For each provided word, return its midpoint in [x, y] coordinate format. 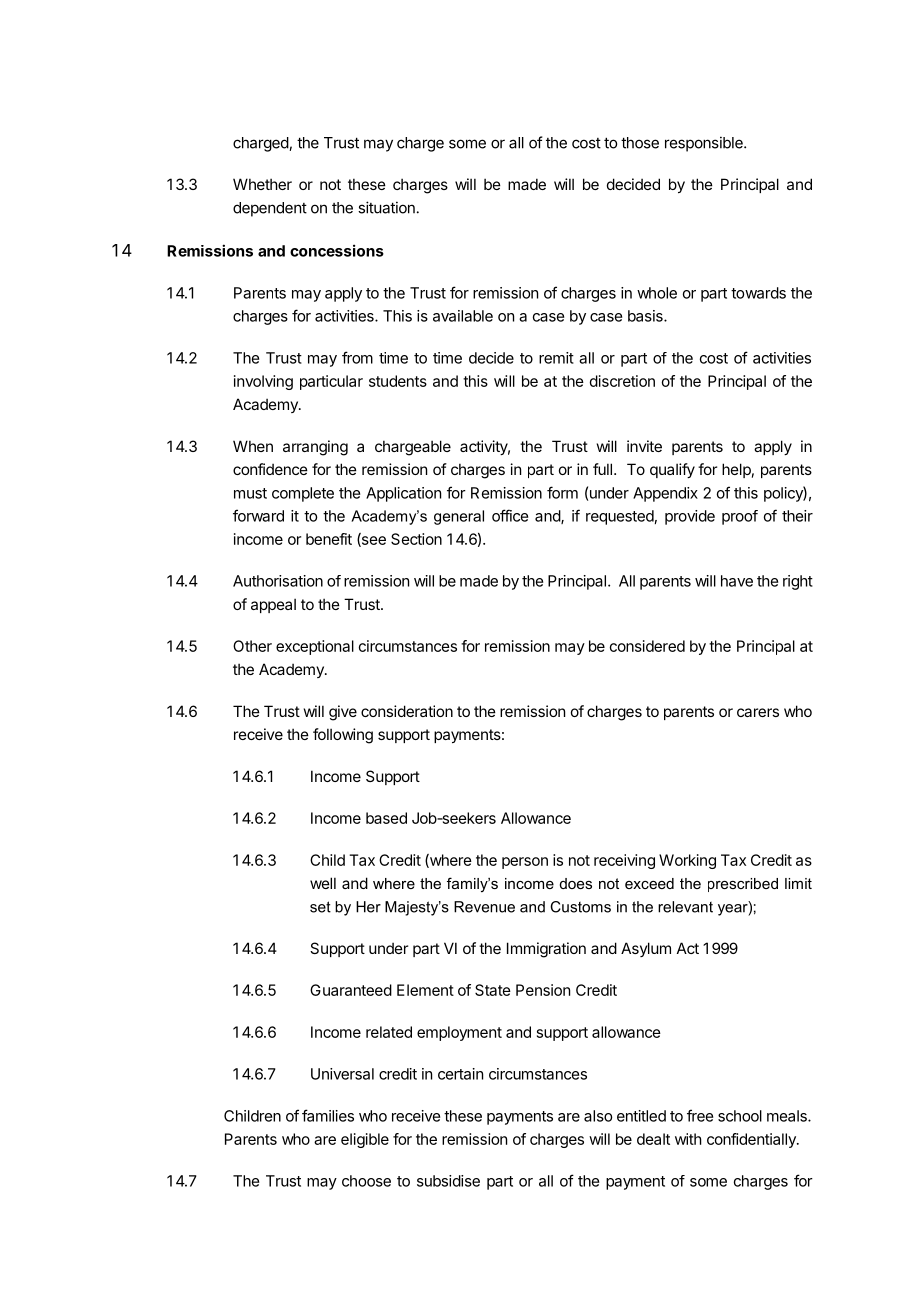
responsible [705, 144]
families [328, 1115]
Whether [262, 184]
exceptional [315, 647]
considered [647, 646]
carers [758, 712]
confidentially [752, 1140]
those [640, 143]
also [598, 1116]
